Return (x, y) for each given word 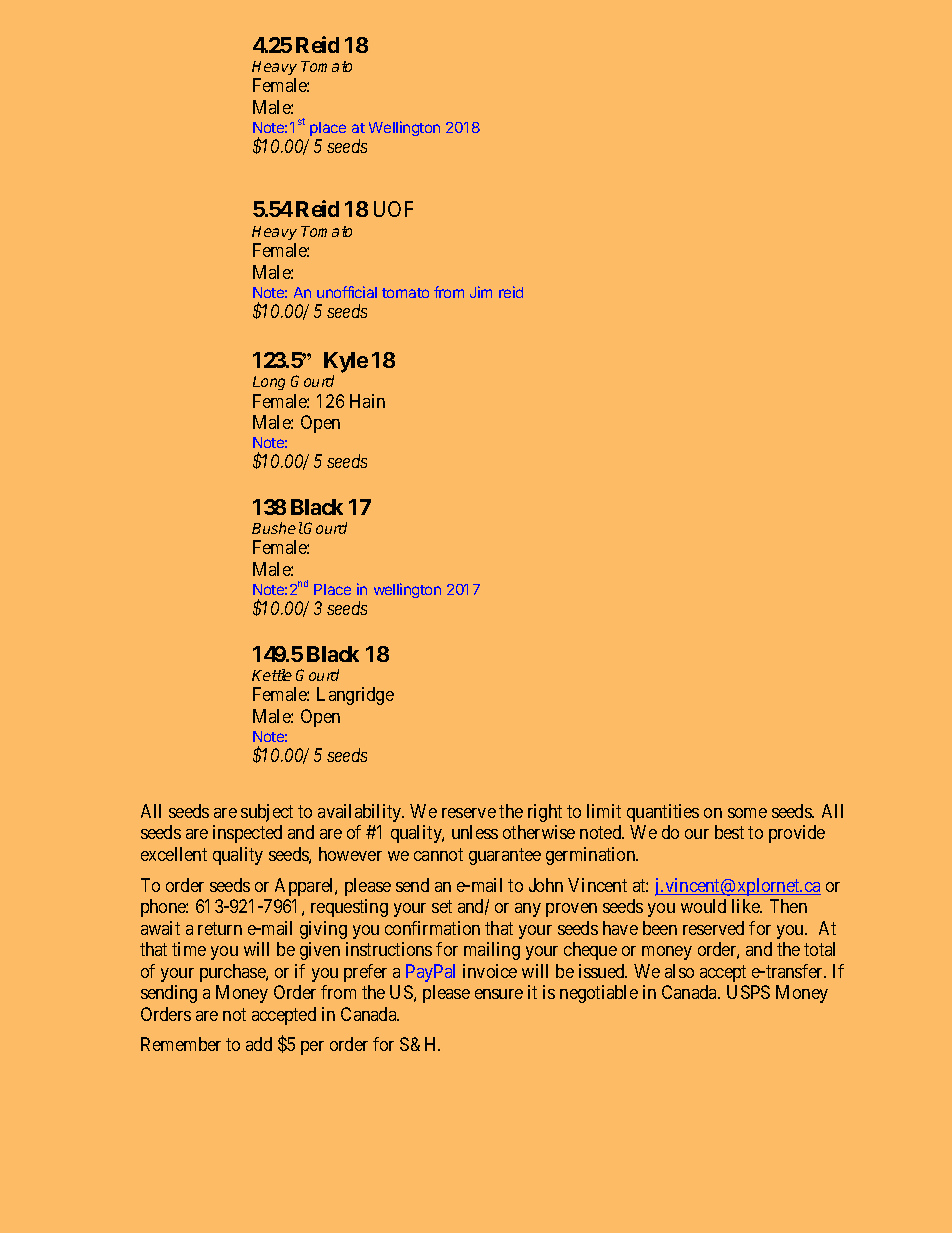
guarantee (505, 856)
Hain (367, 401)
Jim (481, 292)
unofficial (347, 292)
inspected (247, 834)
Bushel (277, 528)
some (747, 813)
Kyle (346, 362)
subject (267, 813)
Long (269, 383)
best (729, 832)
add (259, 1044)
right (545, 813)
